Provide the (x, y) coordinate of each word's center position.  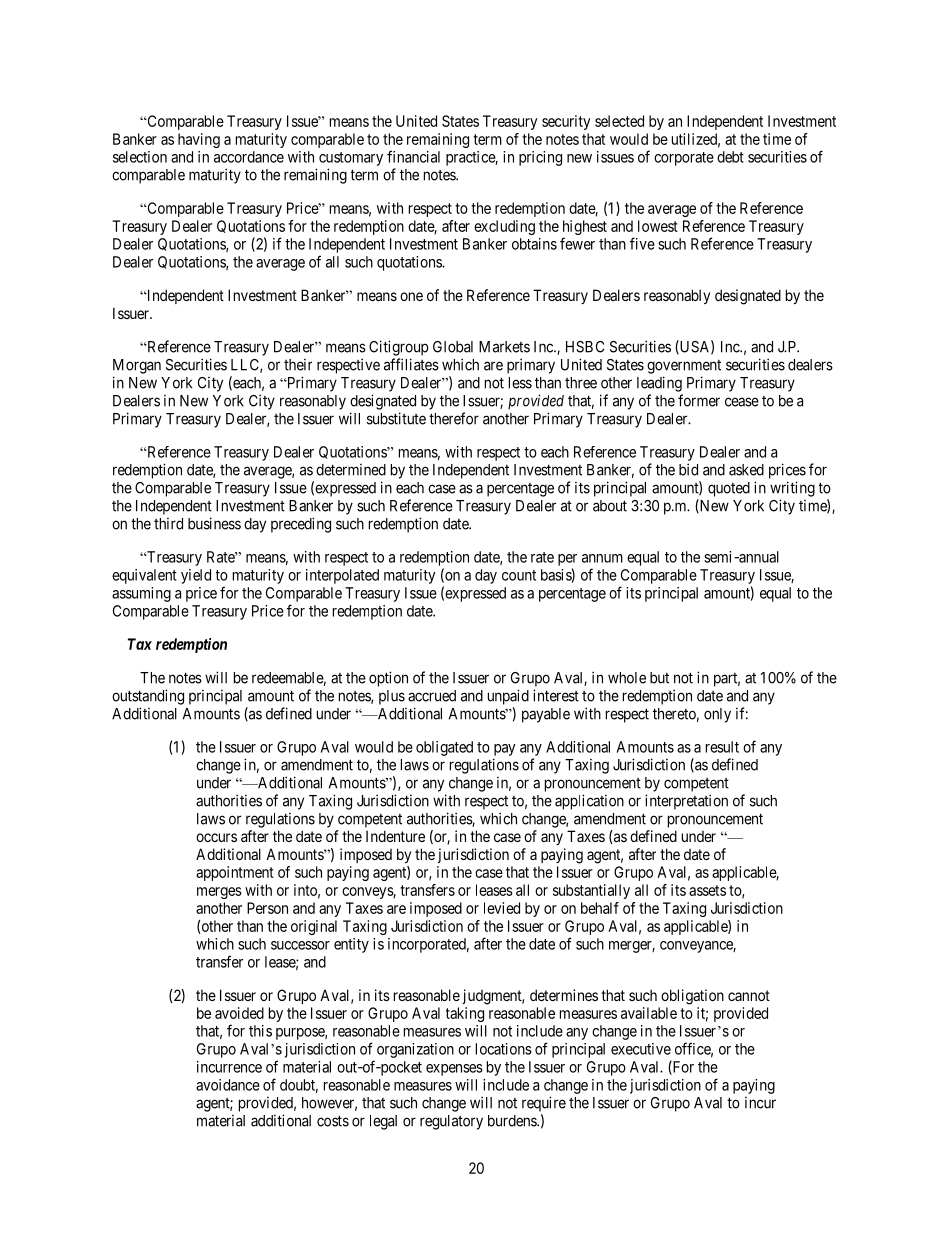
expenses (454, 1070)
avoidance (228, 1085)
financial (413, 156)
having (199, 140)
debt (730, 157)
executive (641, 1049)
